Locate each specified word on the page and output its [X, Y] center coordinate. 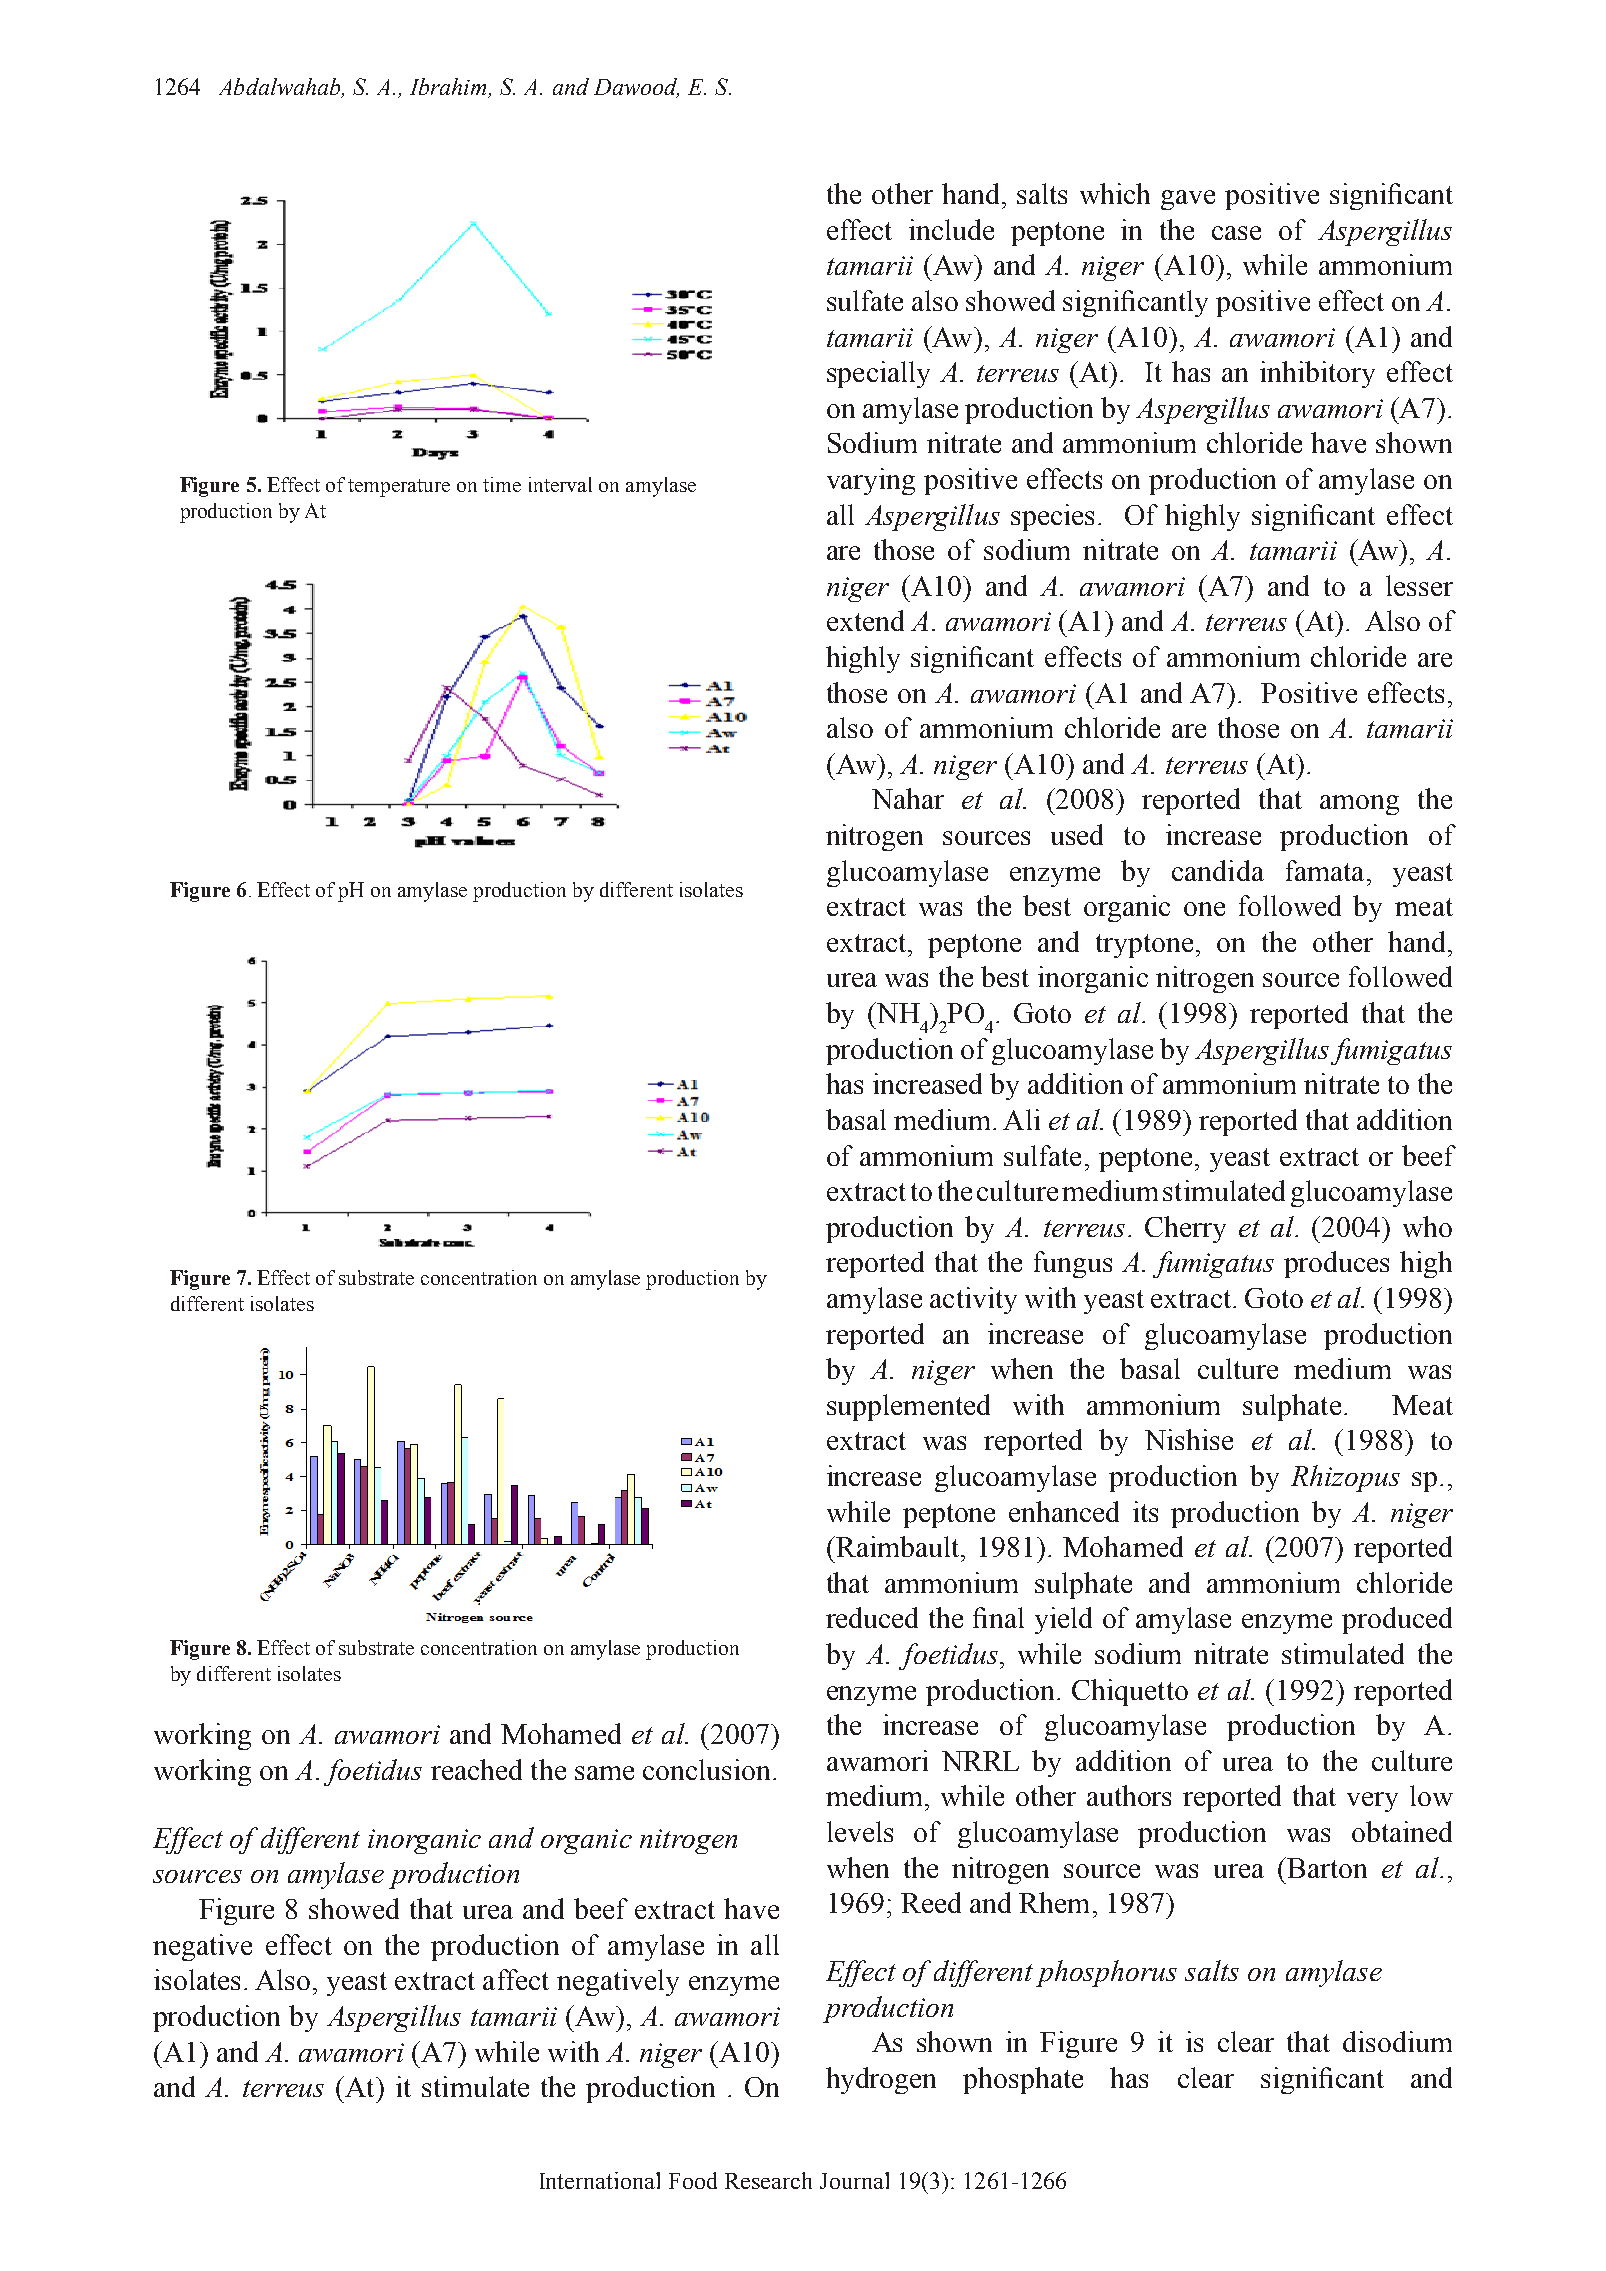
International [600, 2180]
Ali [1021, 1119]
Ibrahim [450, 88]
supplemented [908, 1407]
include [951, 229]
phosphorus [1106, 1973]
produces [1336, 1264]
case [1236, 233]
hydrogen [881, 2080]
